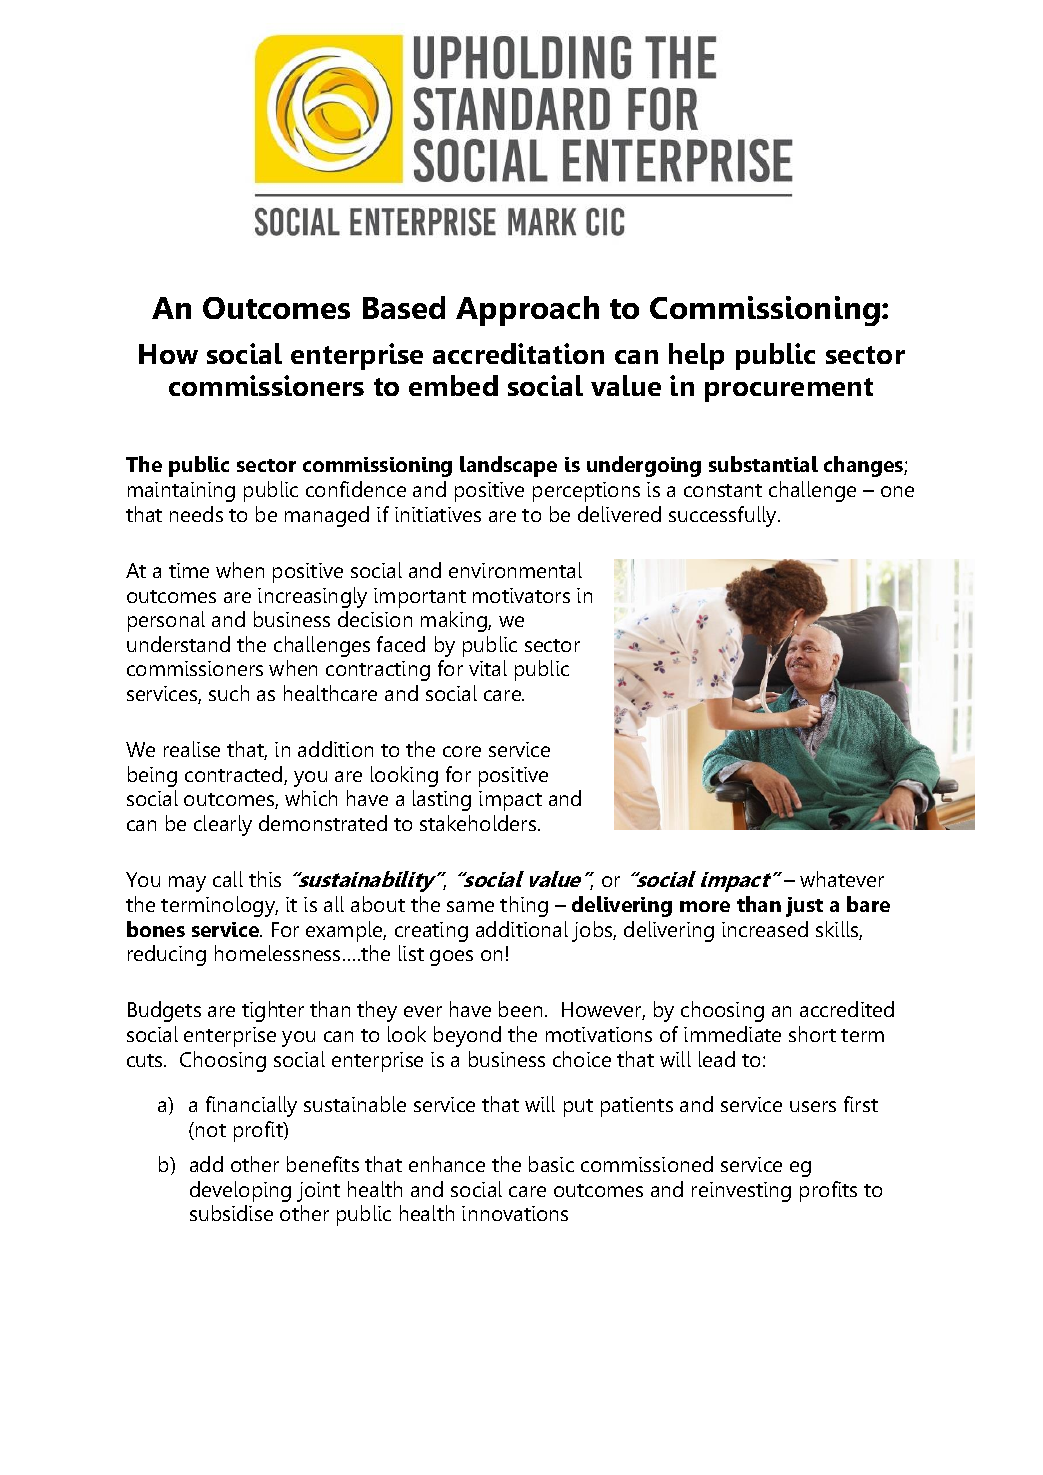  Describe the element at coordinates (804, 907) in the screenshot. I see `just` at that location.
